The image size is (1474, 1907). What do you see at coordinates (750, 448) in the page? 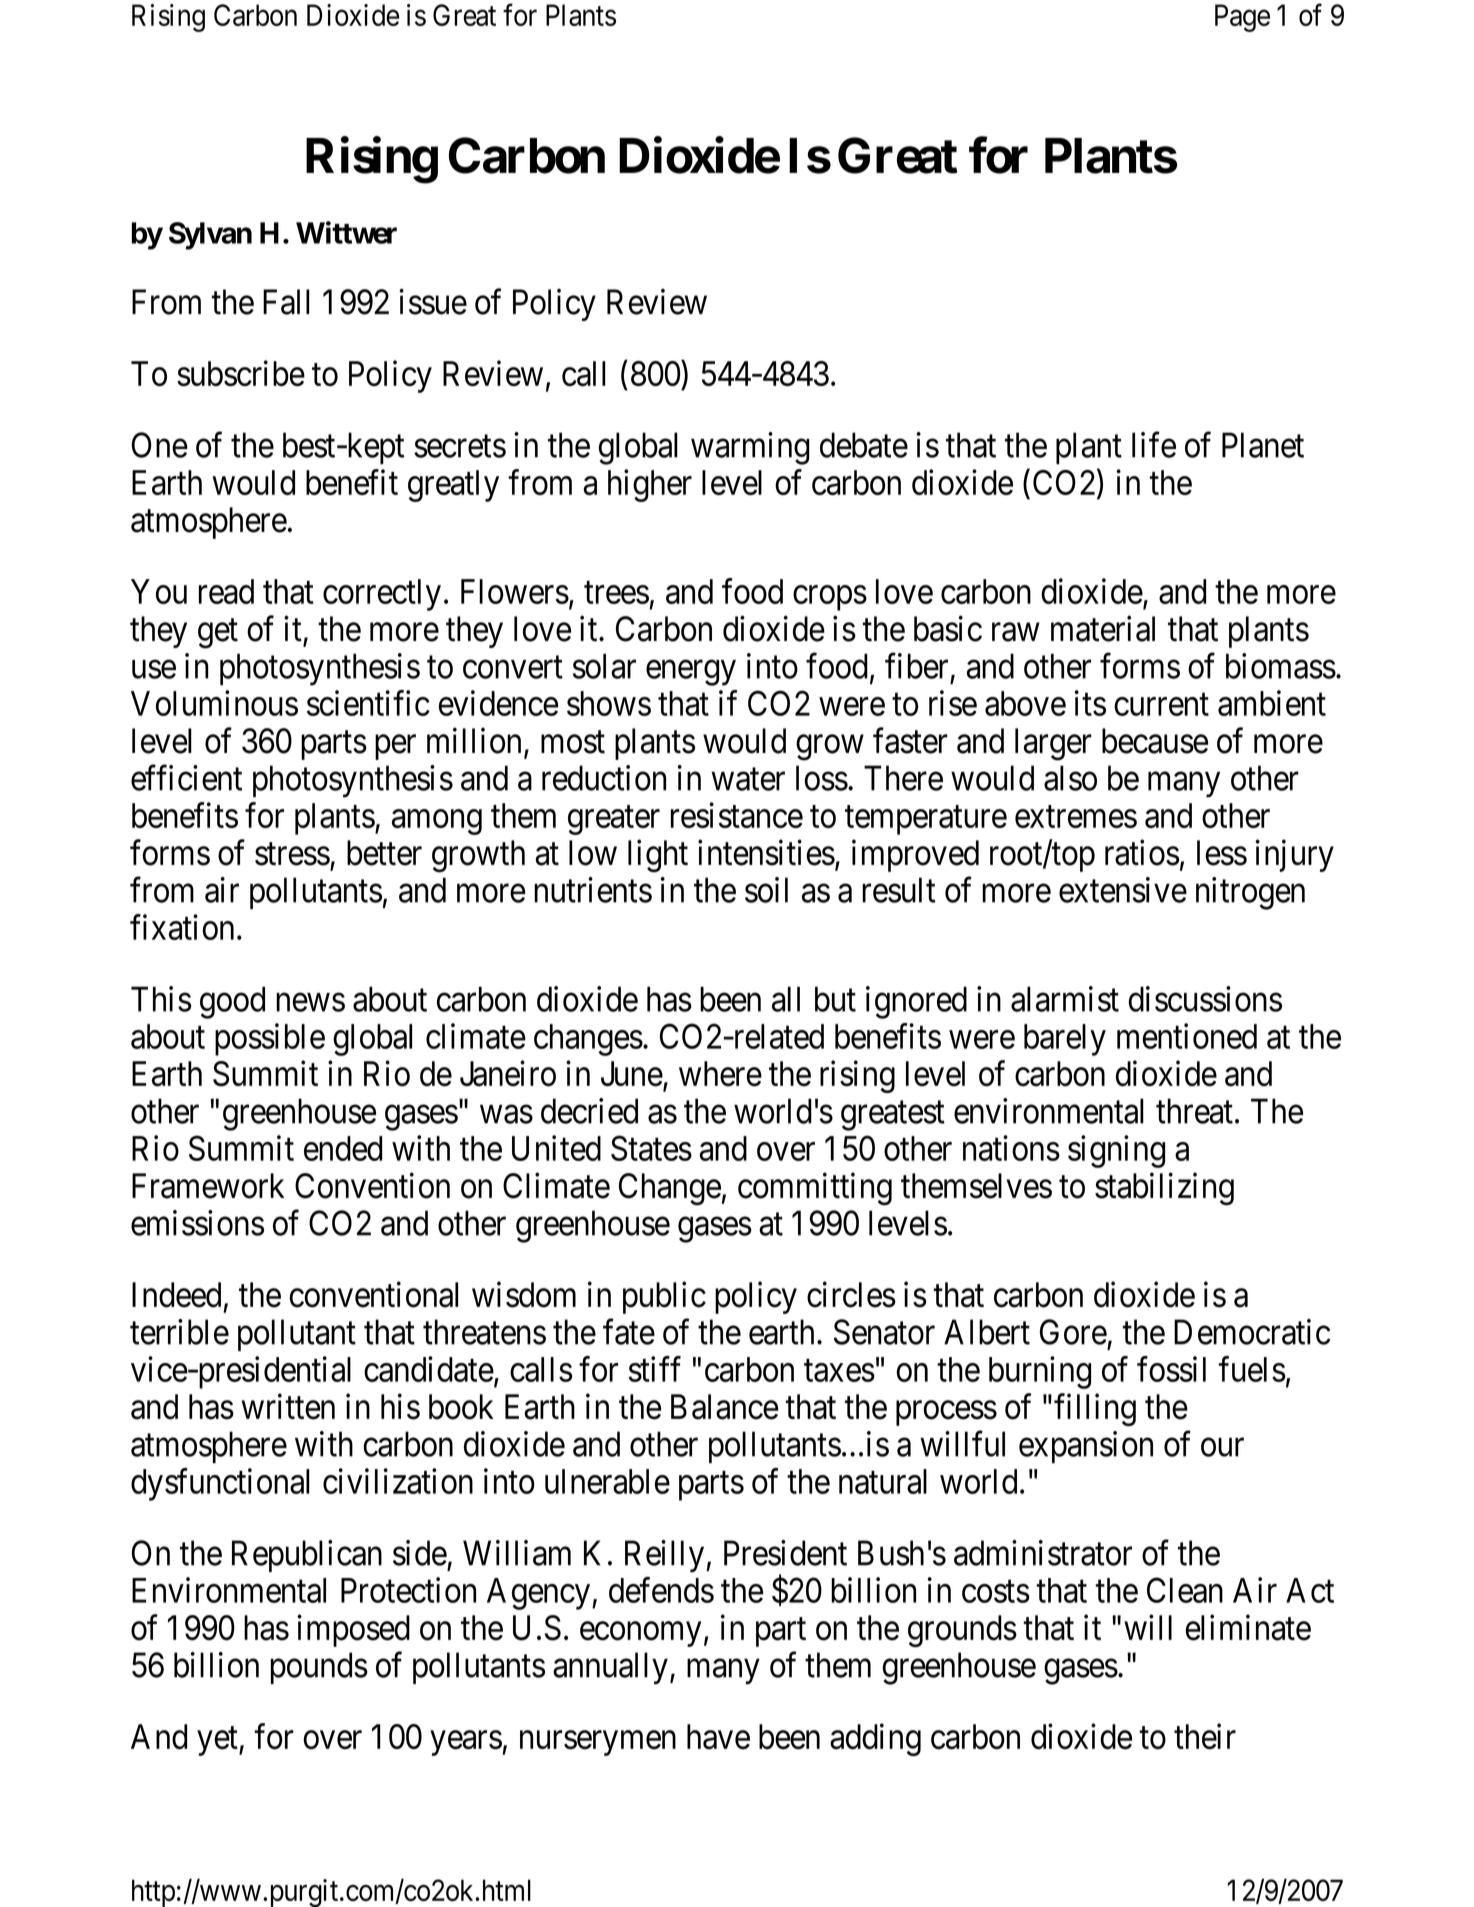
I see `warming` at bounding box center [750, 448].
